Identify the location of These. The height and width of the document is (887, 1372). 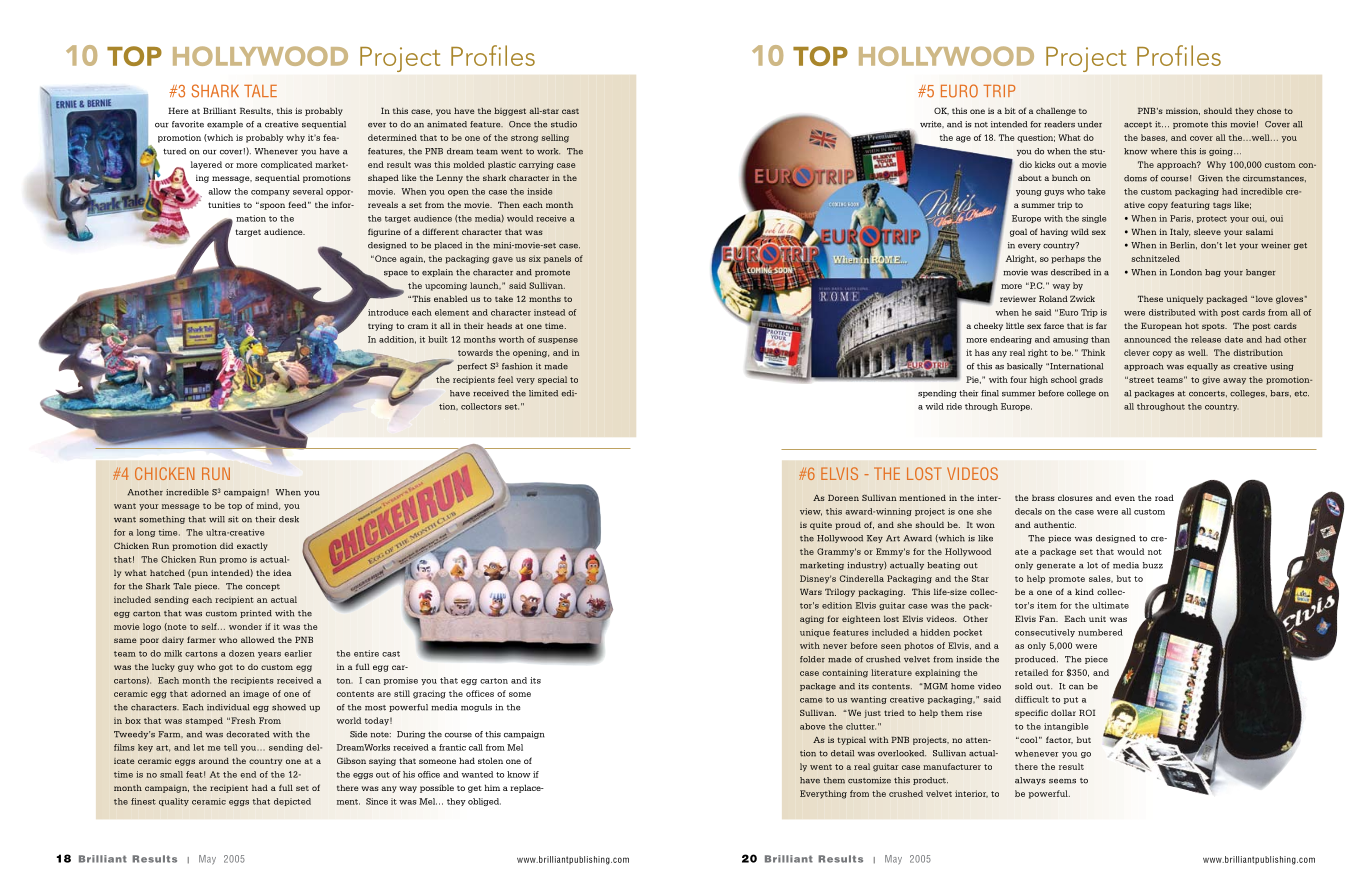
(1150, 298).
